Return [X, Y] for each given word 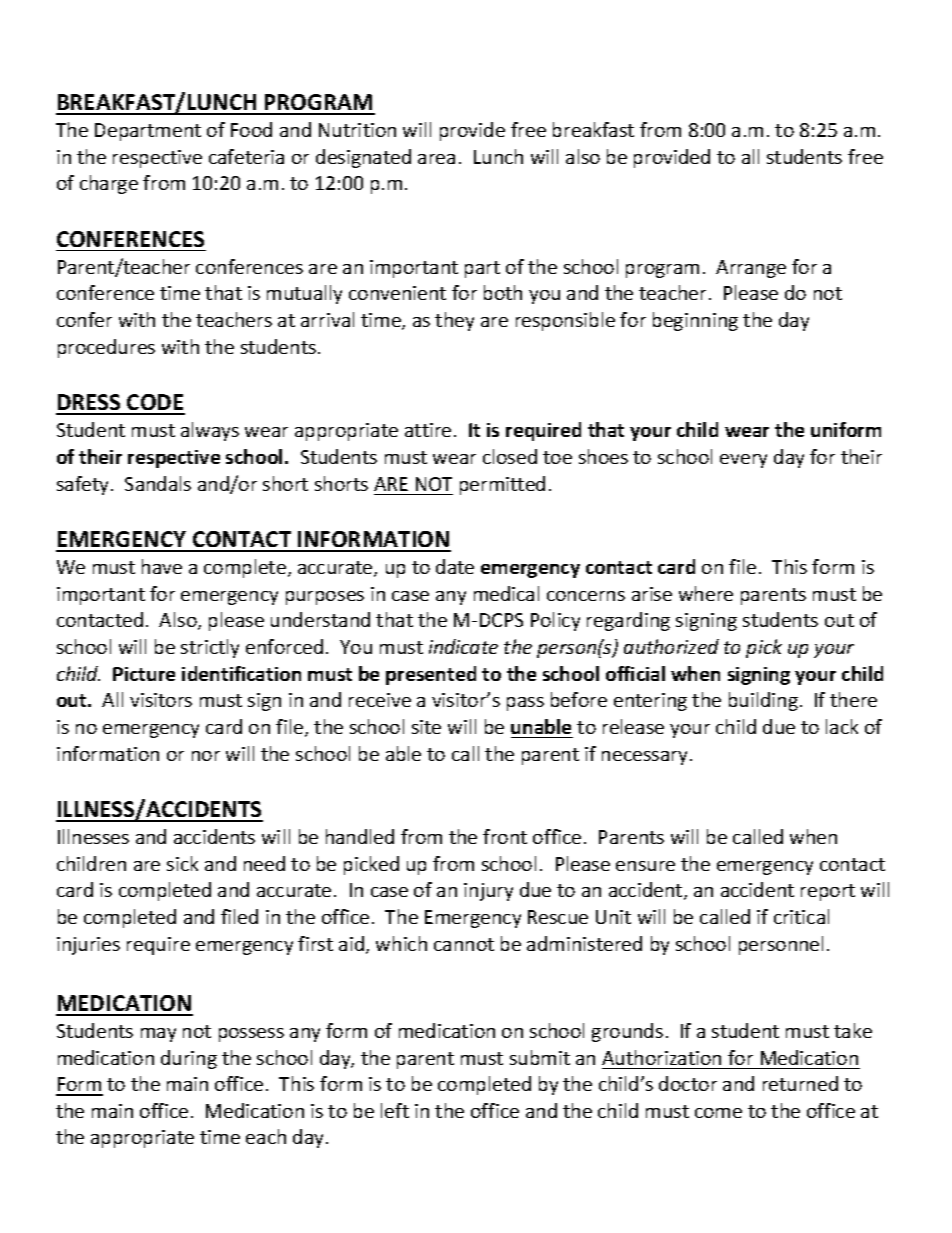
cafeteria [246, 156]
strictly [210, 648]
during [189, 1059]
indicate [463, 646]
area [436, 159]
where [706, 593]
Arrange [751, 269]
